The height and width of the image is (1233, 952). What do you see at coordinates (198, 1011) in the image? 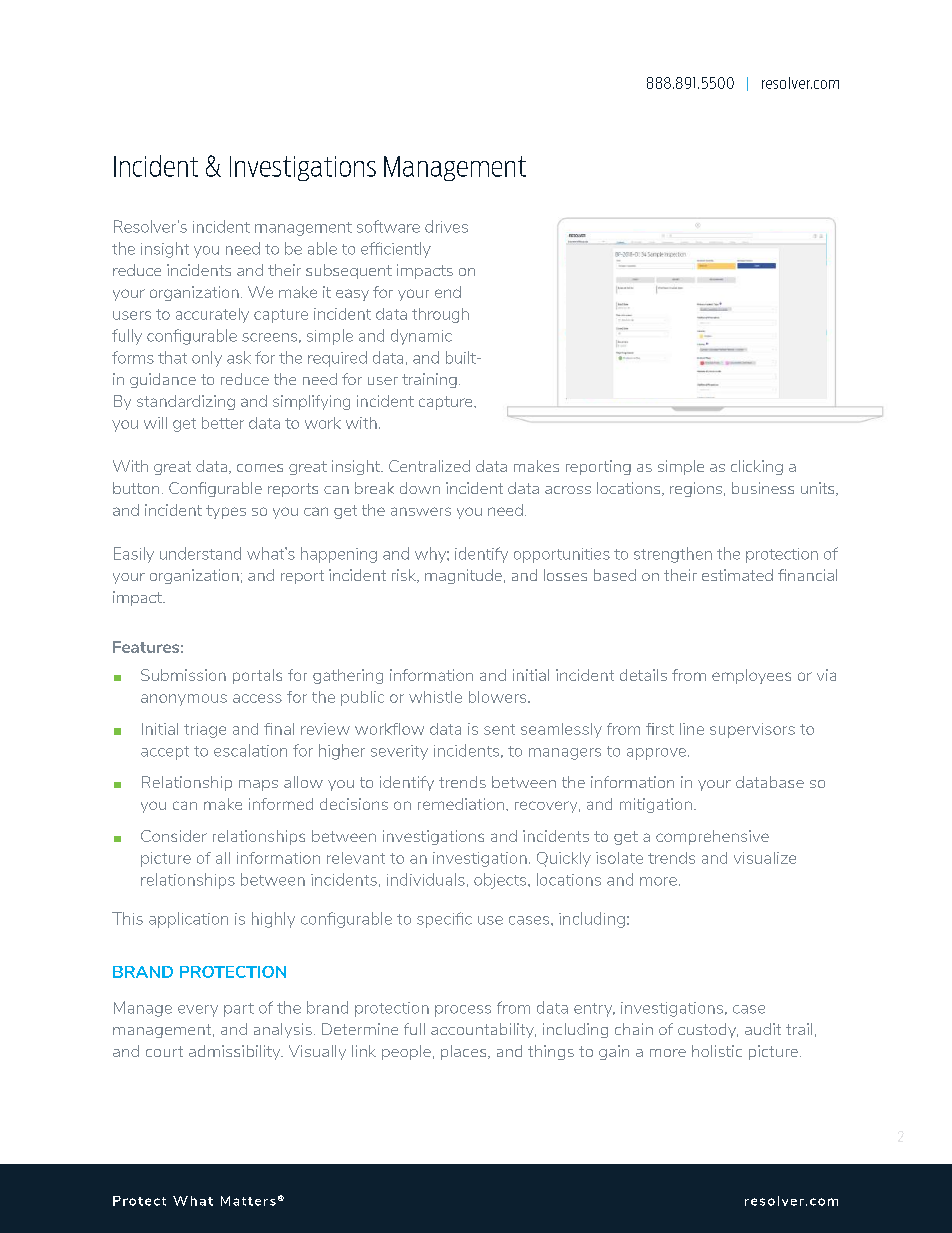
I see `every` at bounding box center [198, 1011].
